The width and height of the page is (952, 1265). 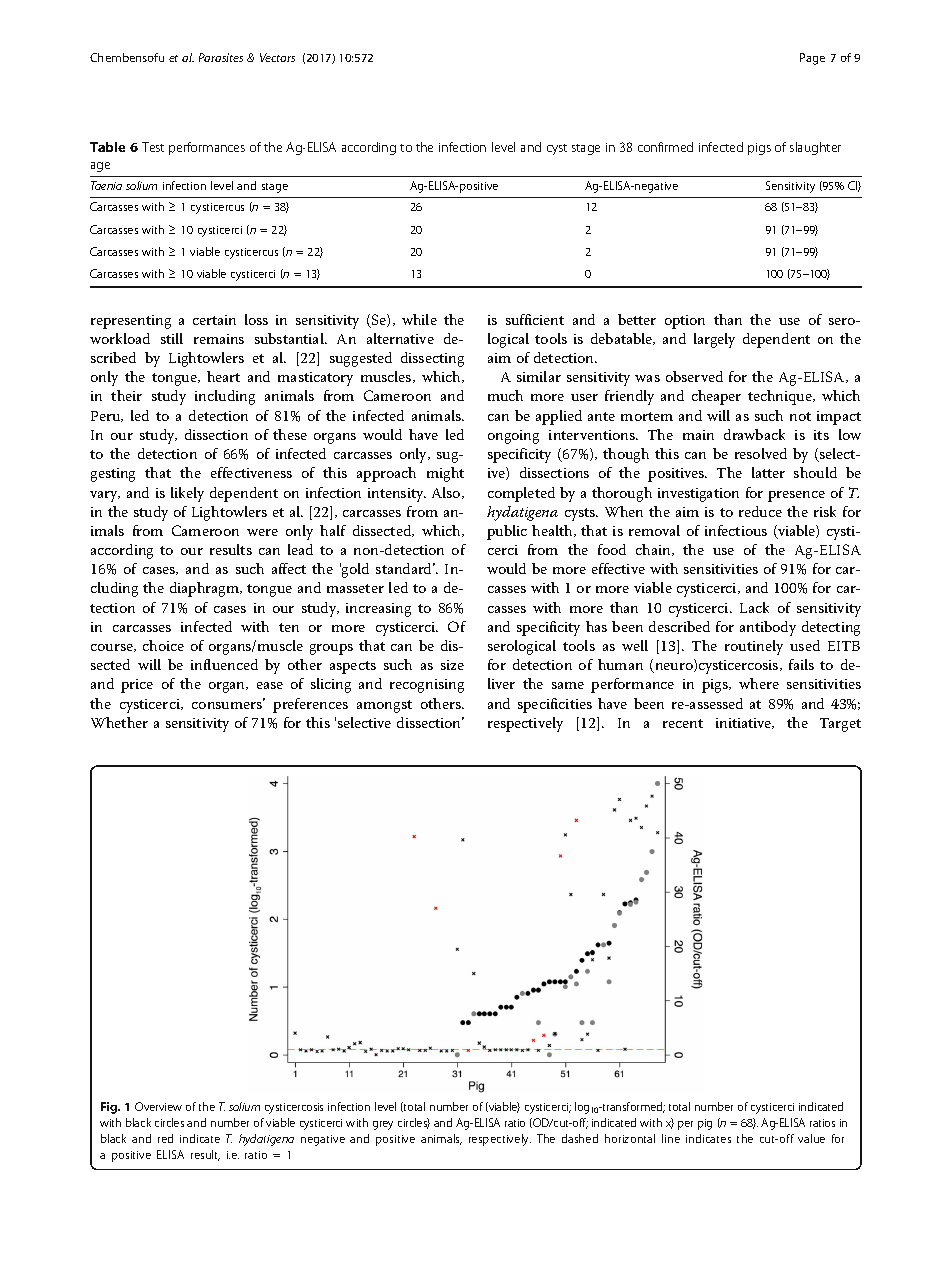 What do you see at coordinates (759, 683) in the page?
I see `where` at bounding box center [759, 683].
